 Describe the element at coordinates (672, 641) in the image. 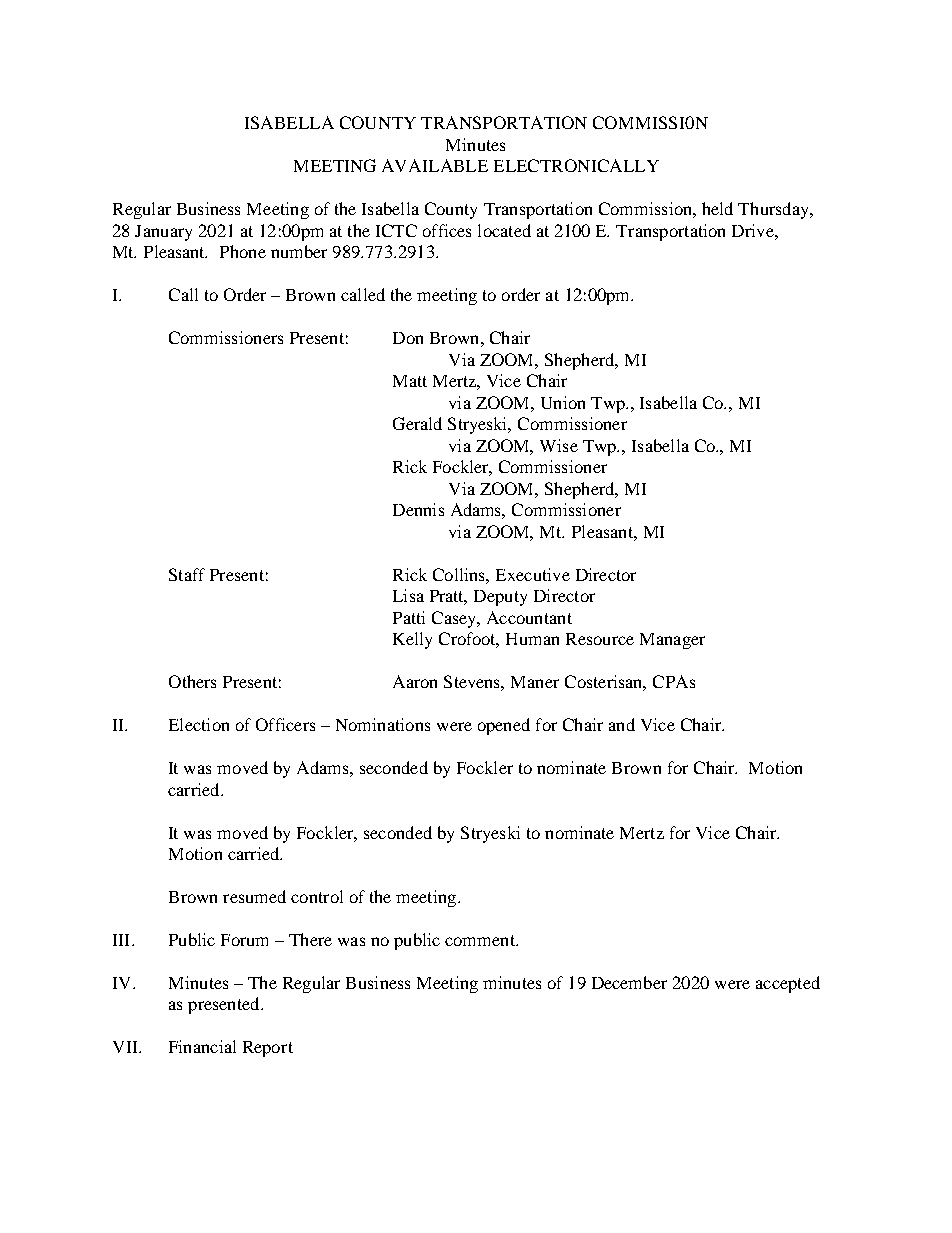

I see `Manager` at that location.
